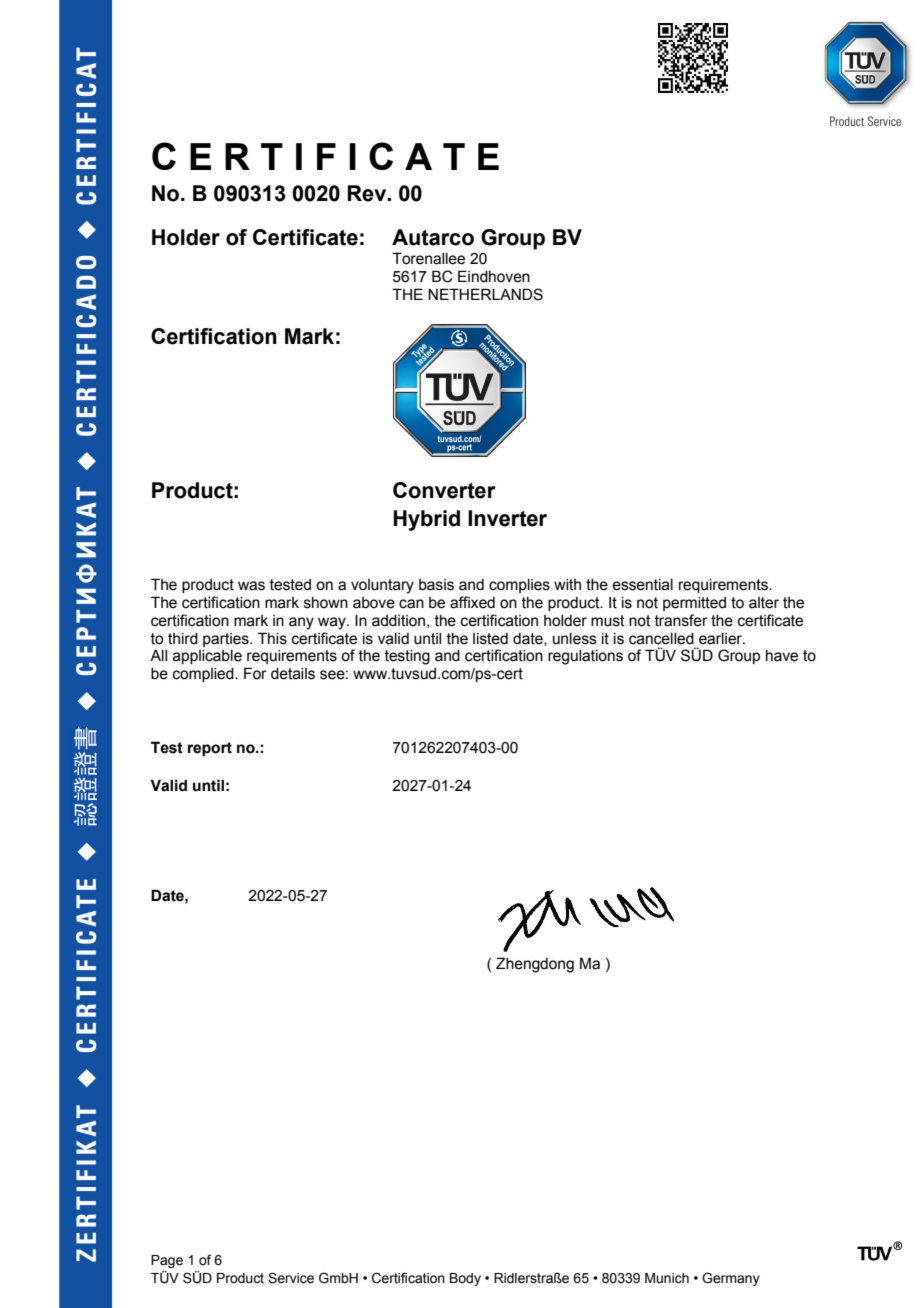  I want to click on Service, so click(291, 1278).
